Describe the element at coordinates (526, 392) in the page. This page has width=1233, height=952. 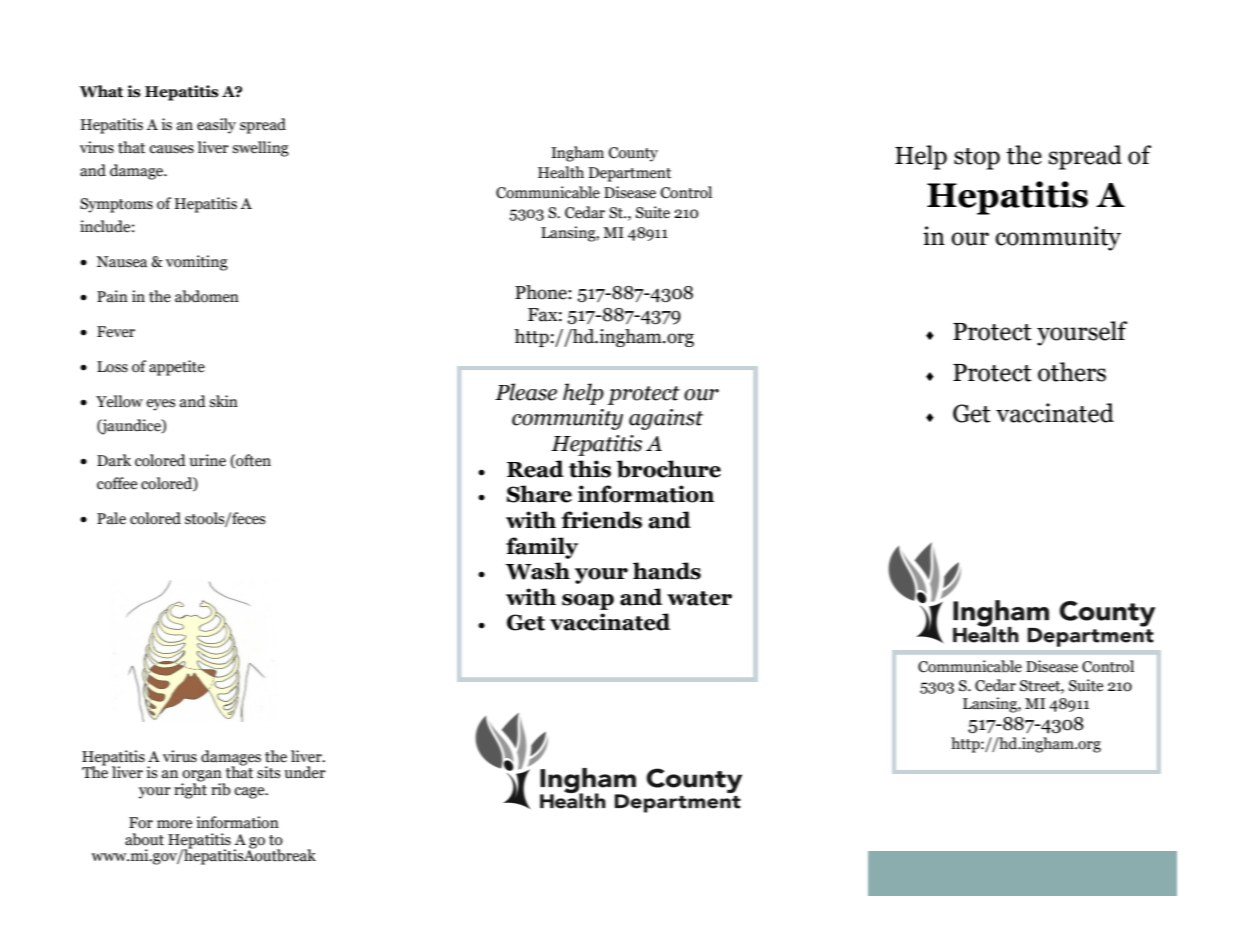
I see `Please` at that location.
